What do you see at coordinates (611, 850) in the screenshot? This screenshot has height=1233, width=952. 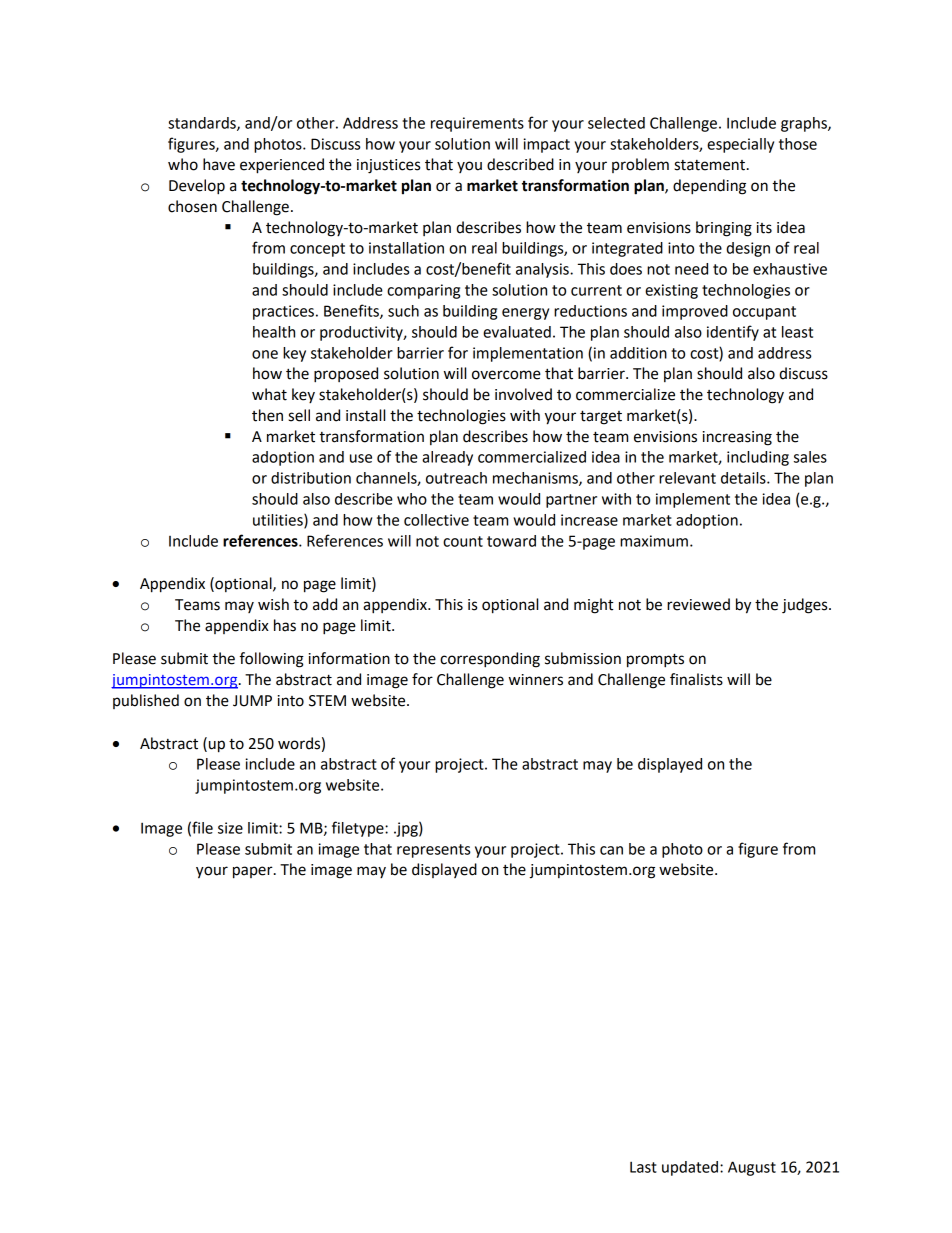 I see `can` at bounding box center [611, 850].
